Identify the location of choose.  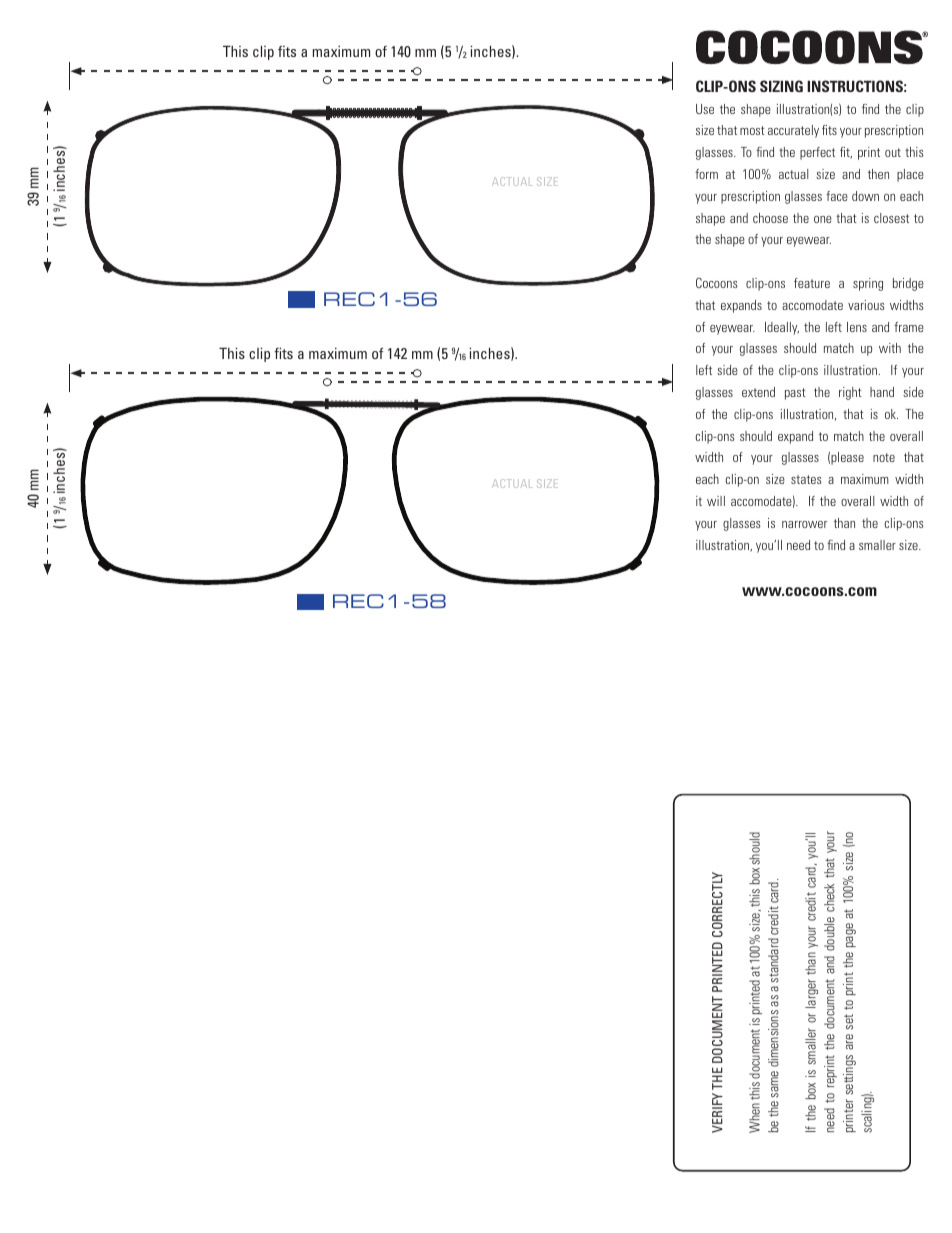
(770, 218).
